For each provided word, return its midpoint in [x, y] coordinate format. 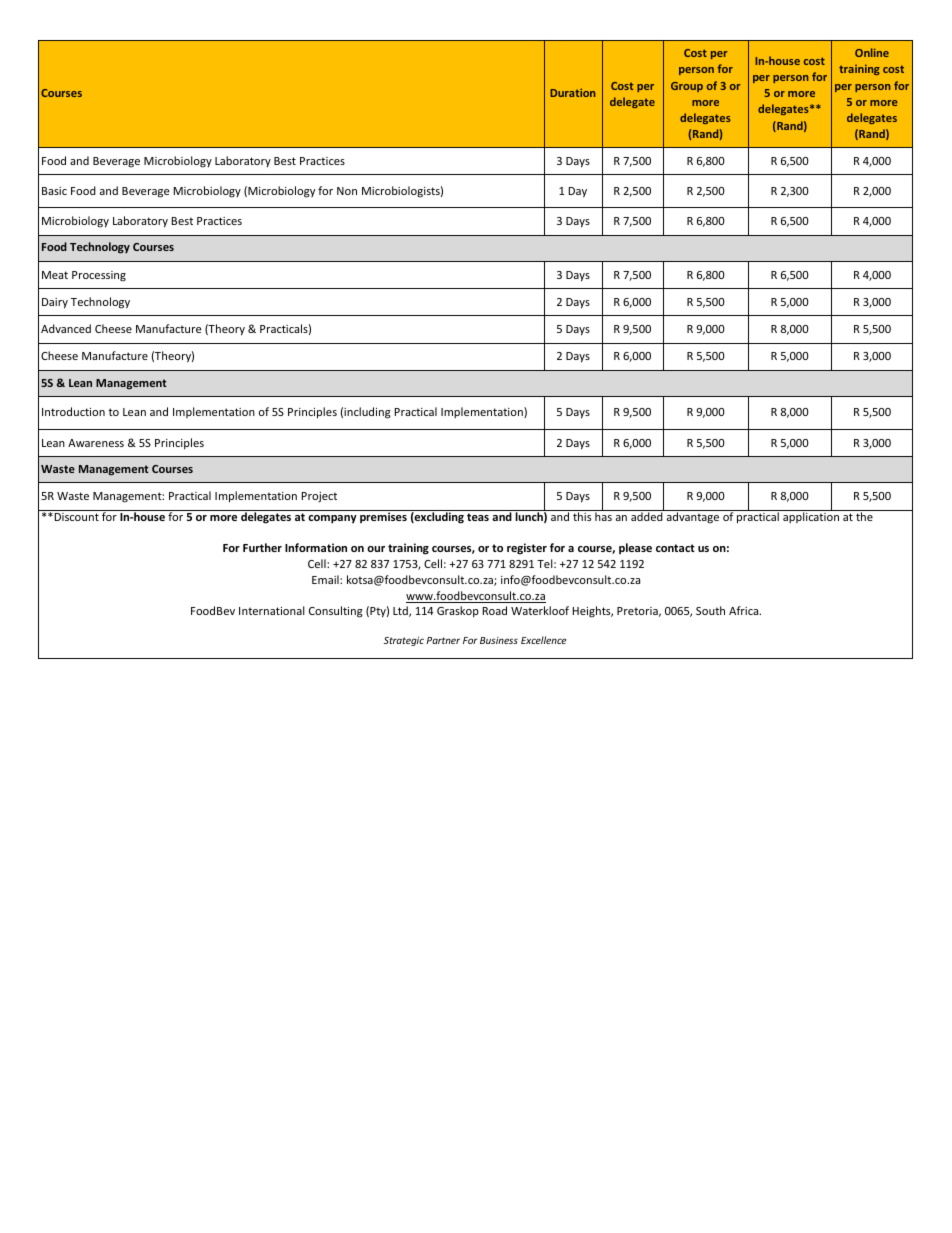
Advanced [66, 328]
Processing [99, 276]
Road [495, 610]
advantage [693, 518]
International [272, 610]
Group [687, 87]
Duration [572, 92]
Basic [54, 191]
